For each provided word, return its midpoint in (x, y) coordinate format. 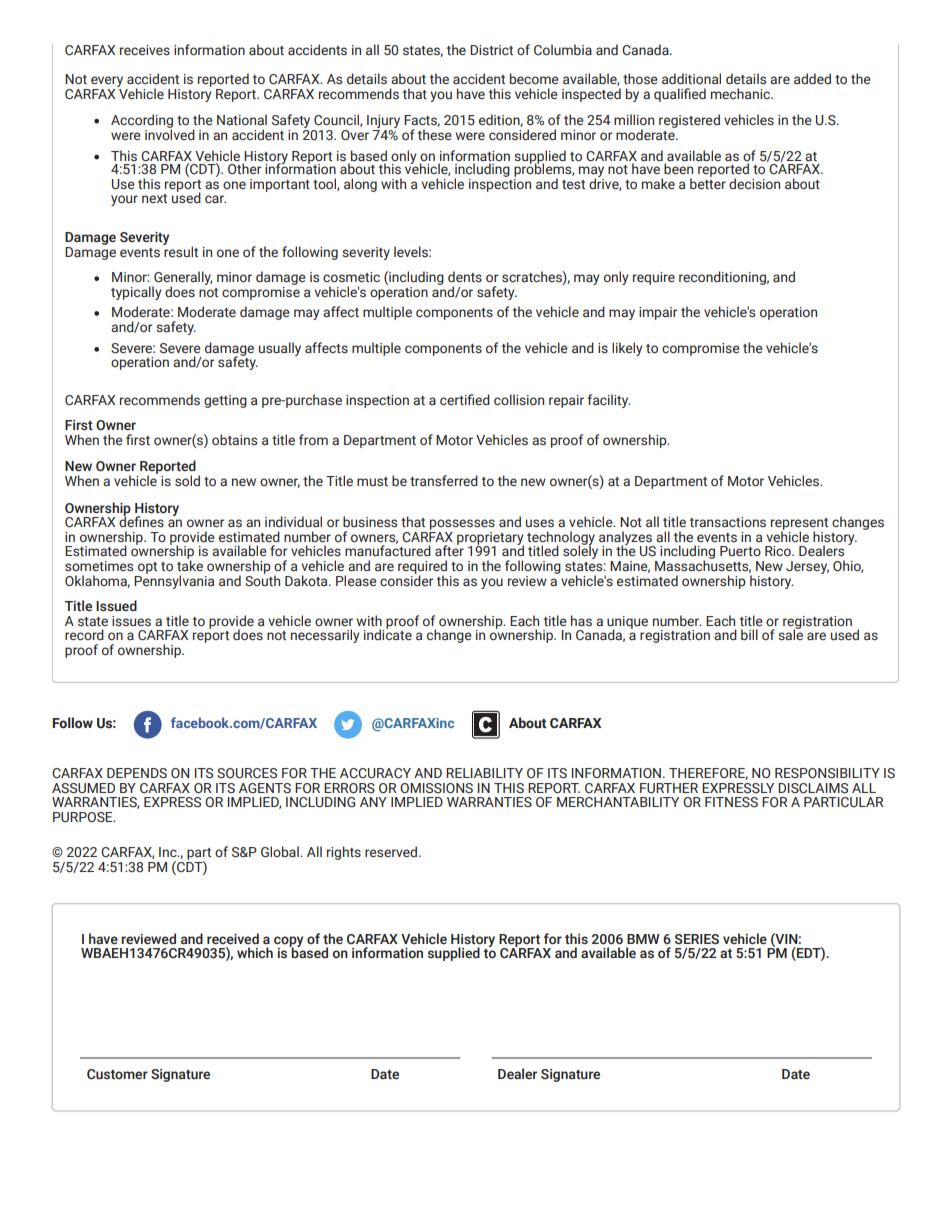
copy (288, 942)
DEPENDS (137, 773)
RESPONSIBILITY (827, 773)
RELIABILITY (484, 773)
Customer (117, 1074)
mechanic (741, 94)
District (491, 50)
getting (225, 401)
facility (609, 401)
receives (145, 50)
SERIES (697, 939)
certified (465, 399)
